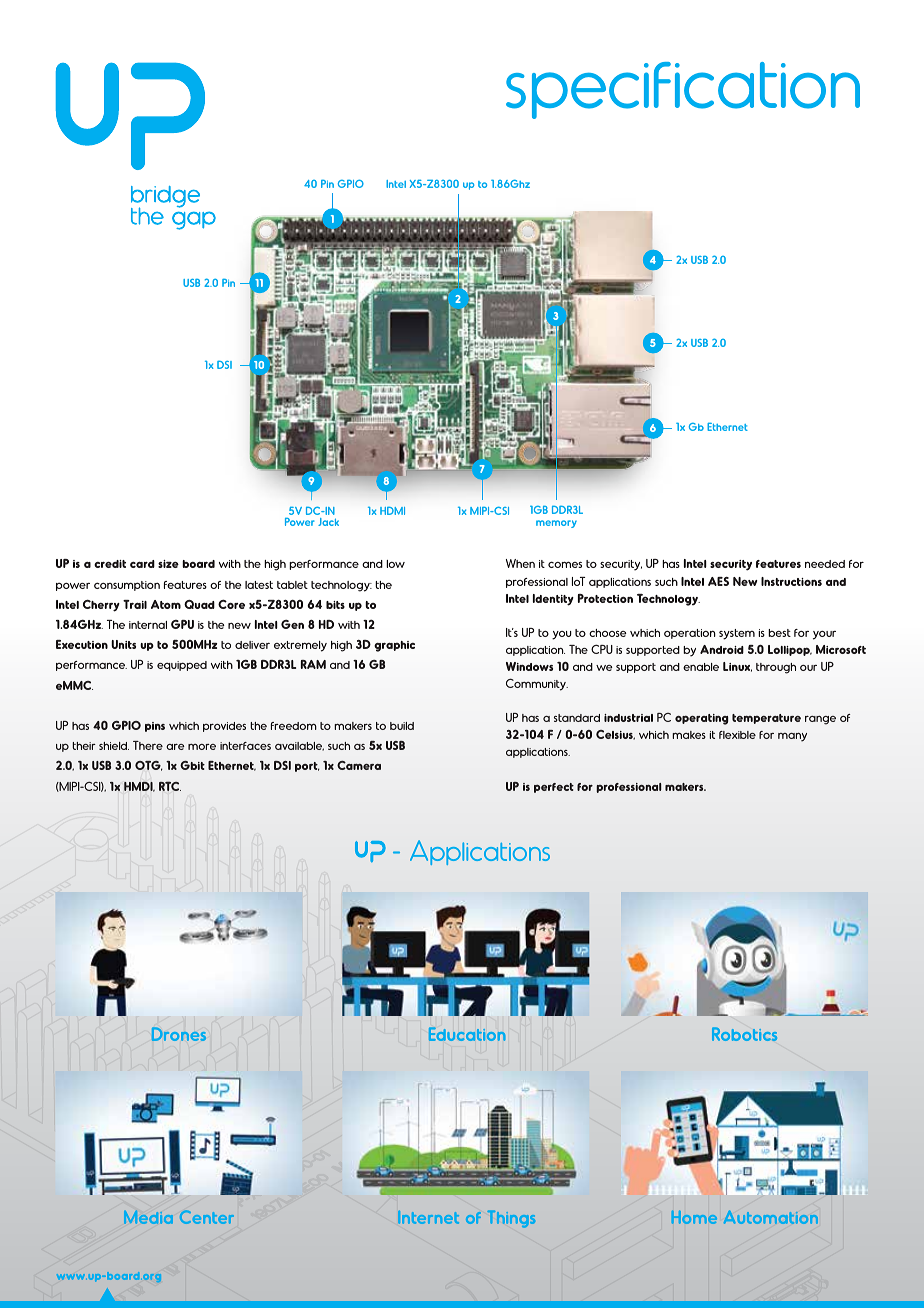 Image resolution: width=924 pixels, height=1308 pixels. What do you see at coordinates (392, 511) in the screenshot?
I see `HDMI` at bounding box center [392, 511].
